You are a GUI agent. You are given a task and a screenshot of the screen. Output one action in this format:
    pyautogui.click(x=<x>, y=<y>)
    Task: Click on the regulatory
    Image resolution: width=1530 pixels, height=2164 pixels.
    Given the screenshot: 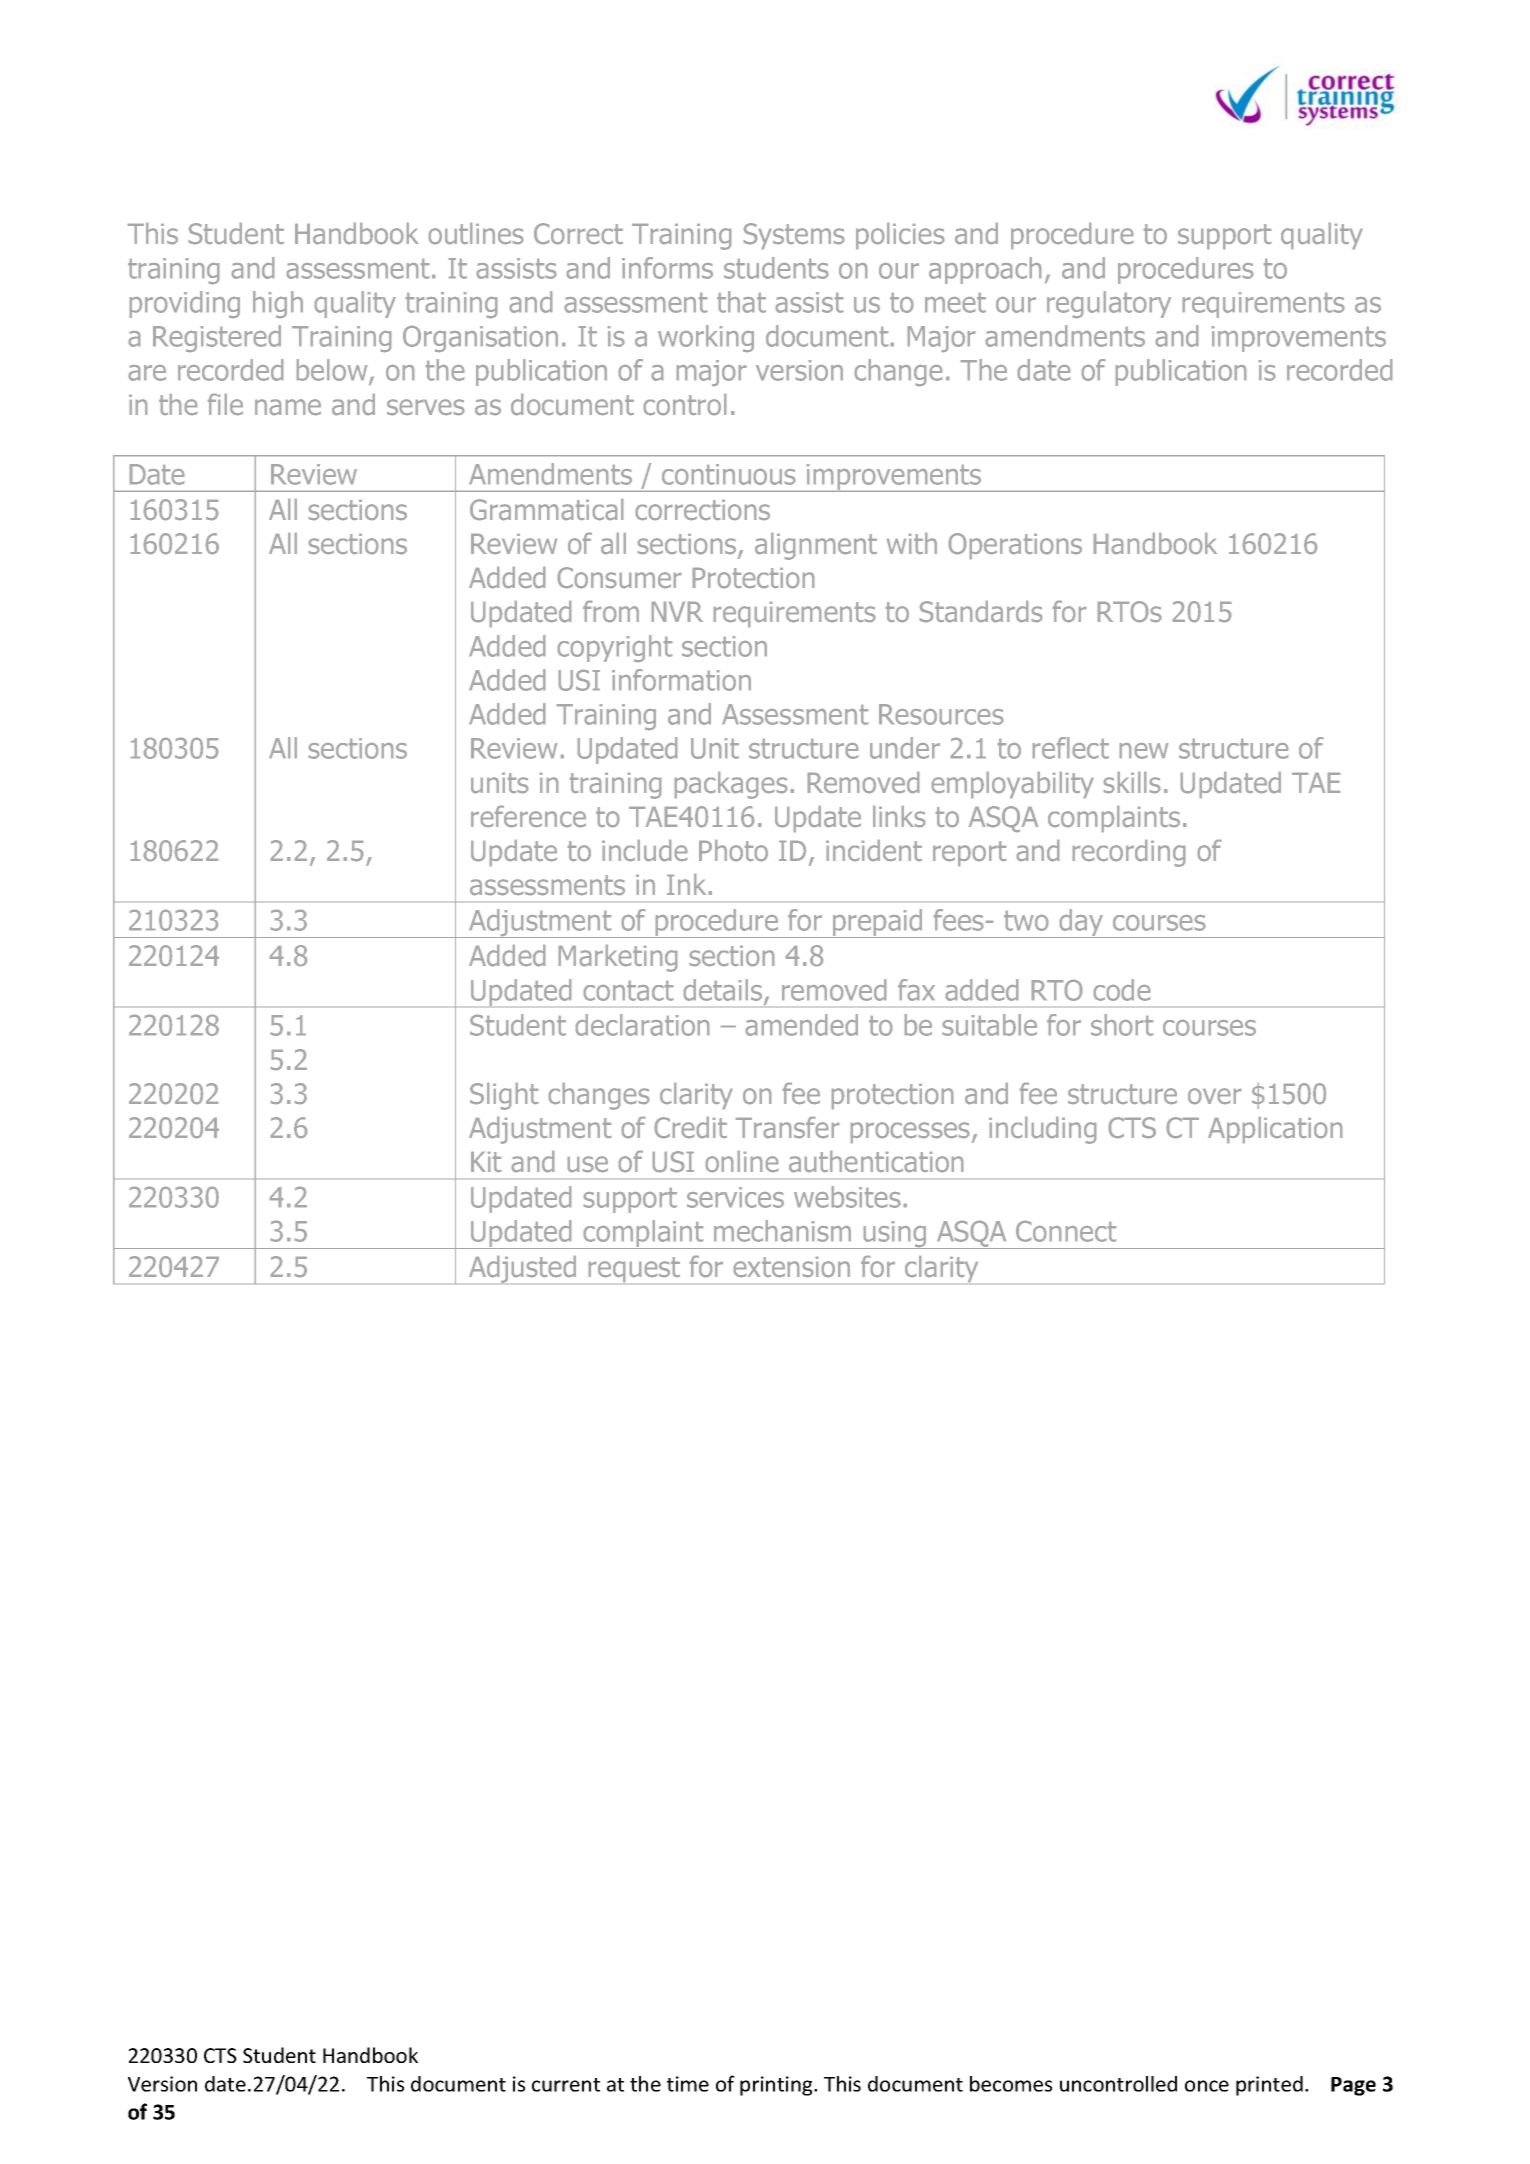 What is the action you would take?
    pyautogui.click(x=1109, y=304)
